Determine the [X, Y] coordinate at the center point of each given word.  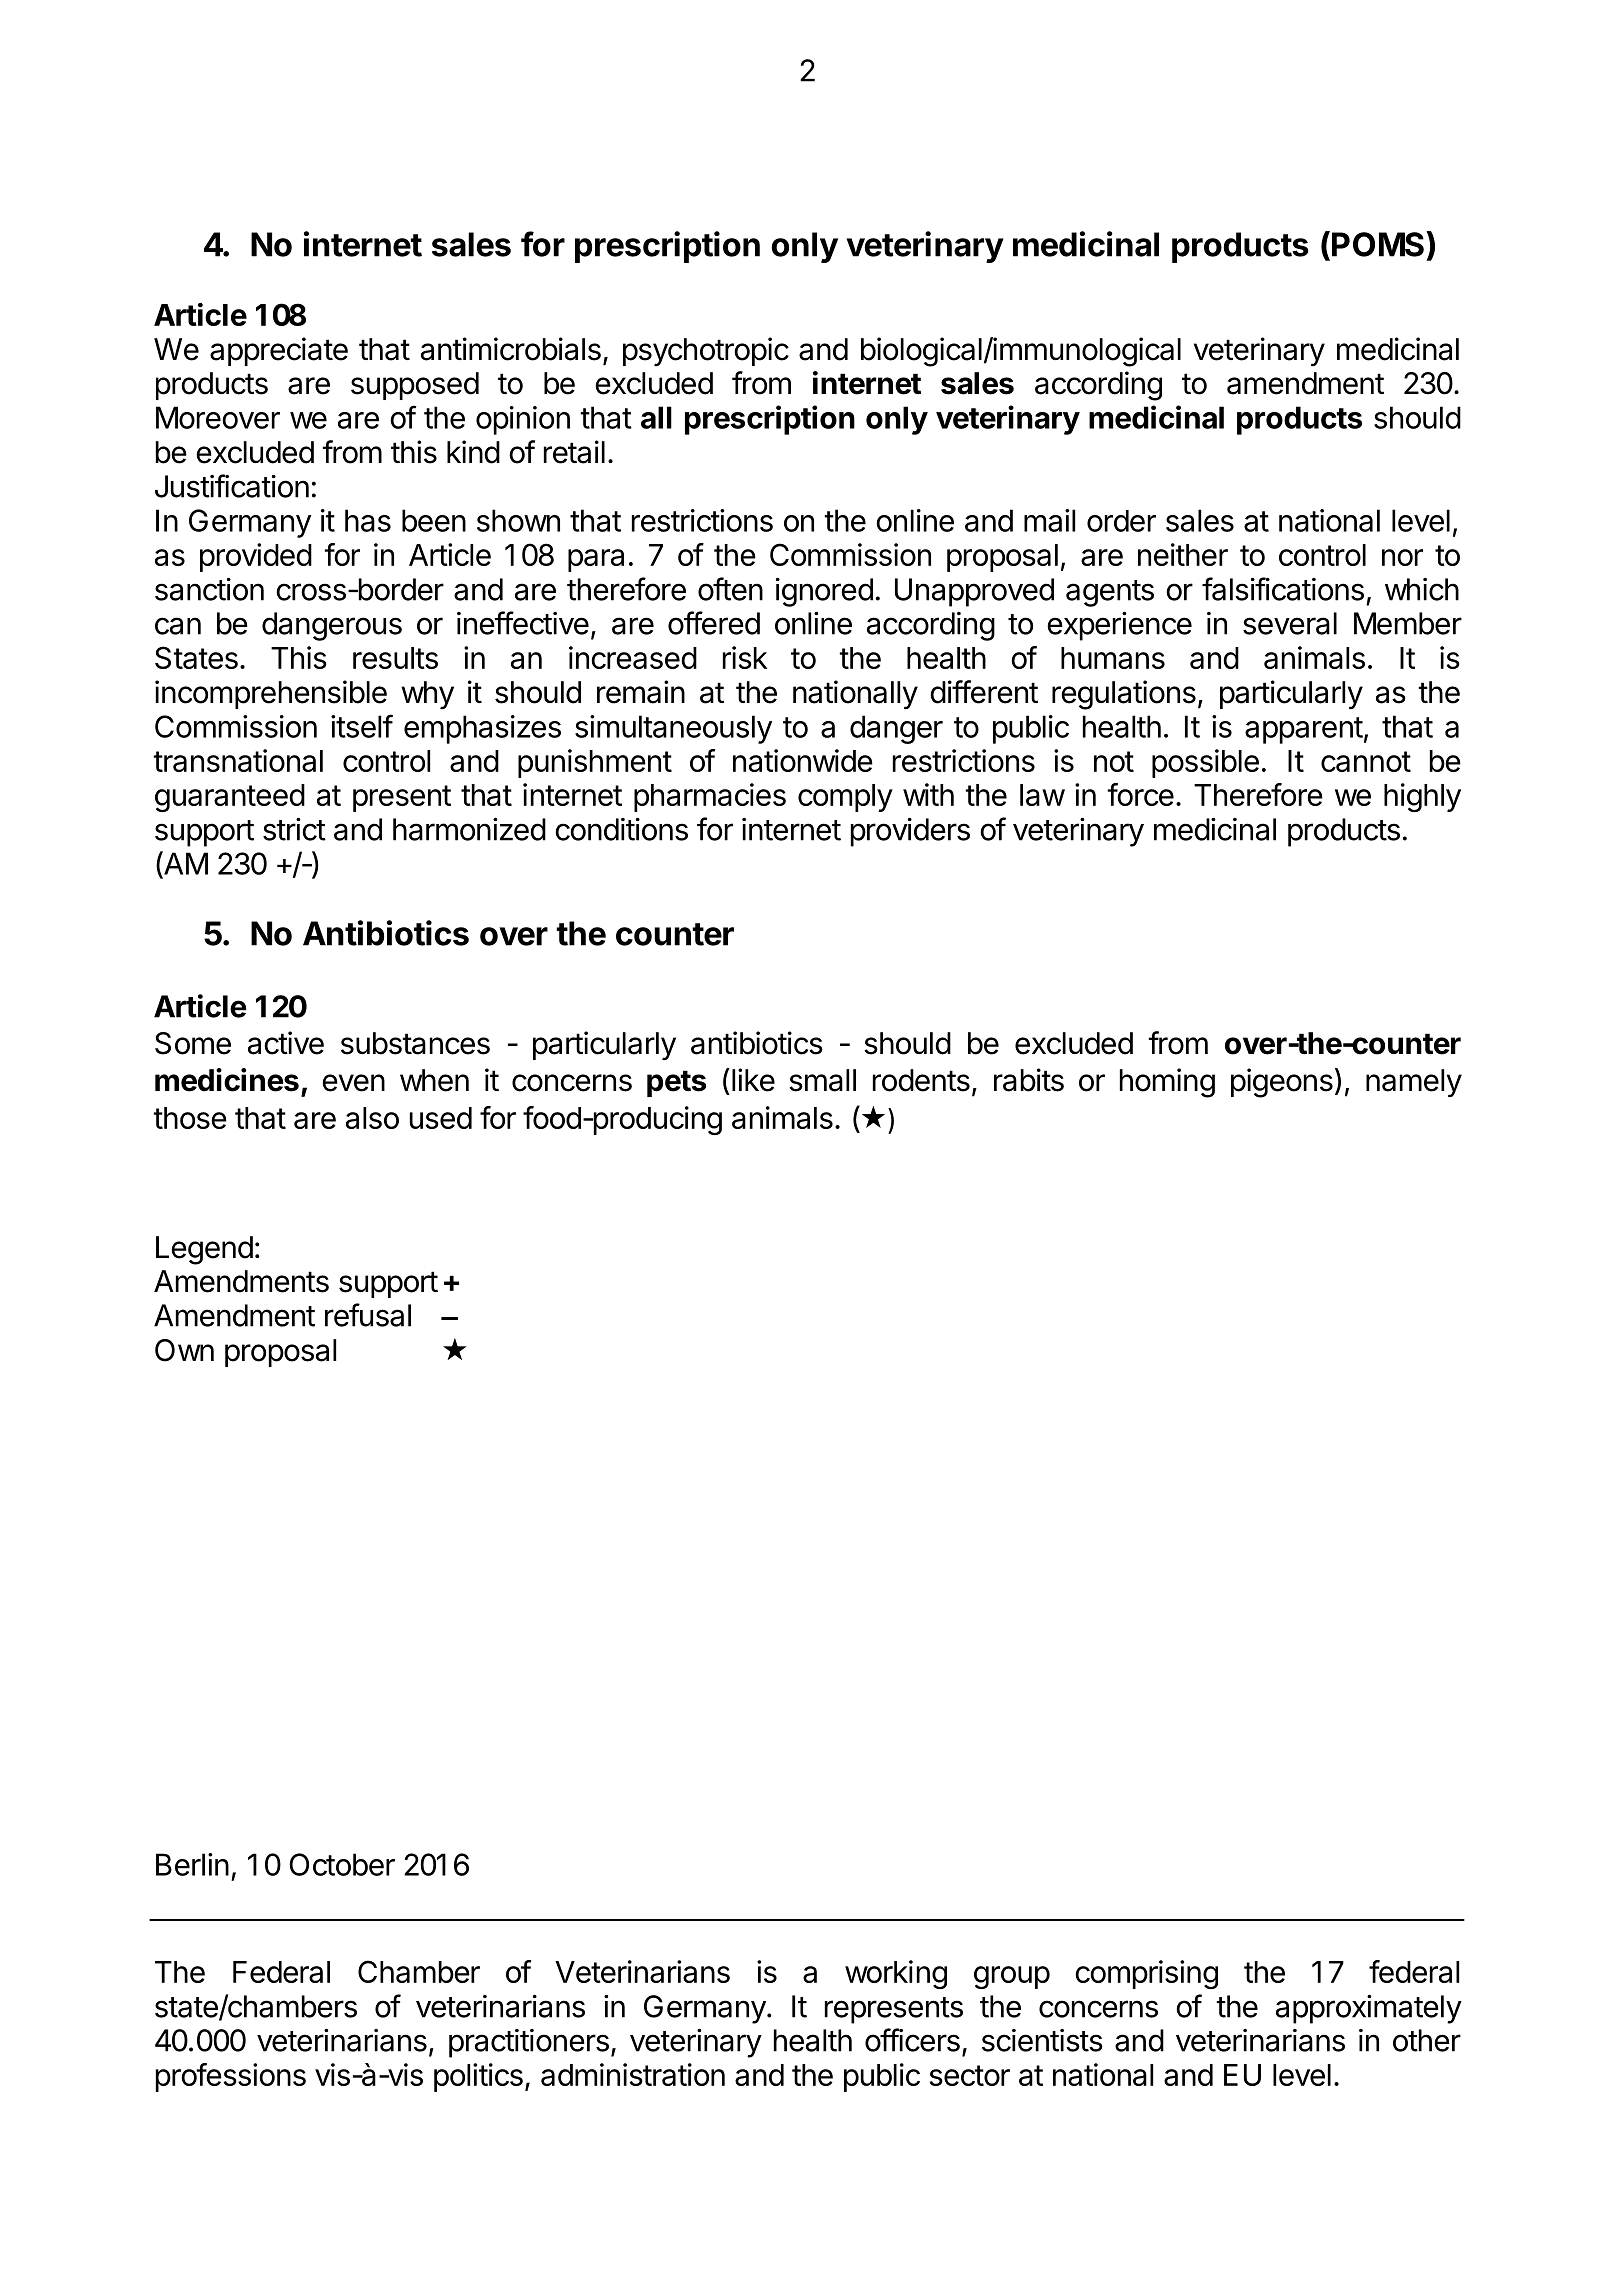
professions [231, 2077]
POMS [1379, 244]
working [896, 1974]
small [822, 1080]
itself [362, 726]
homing [1167, 1083]
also [372, 1118]
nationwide [803, 760]
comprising [1146, 1974]
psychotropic [706, 351]
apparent [1304, 730]
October [342, 1864]
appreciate [279, 351]
